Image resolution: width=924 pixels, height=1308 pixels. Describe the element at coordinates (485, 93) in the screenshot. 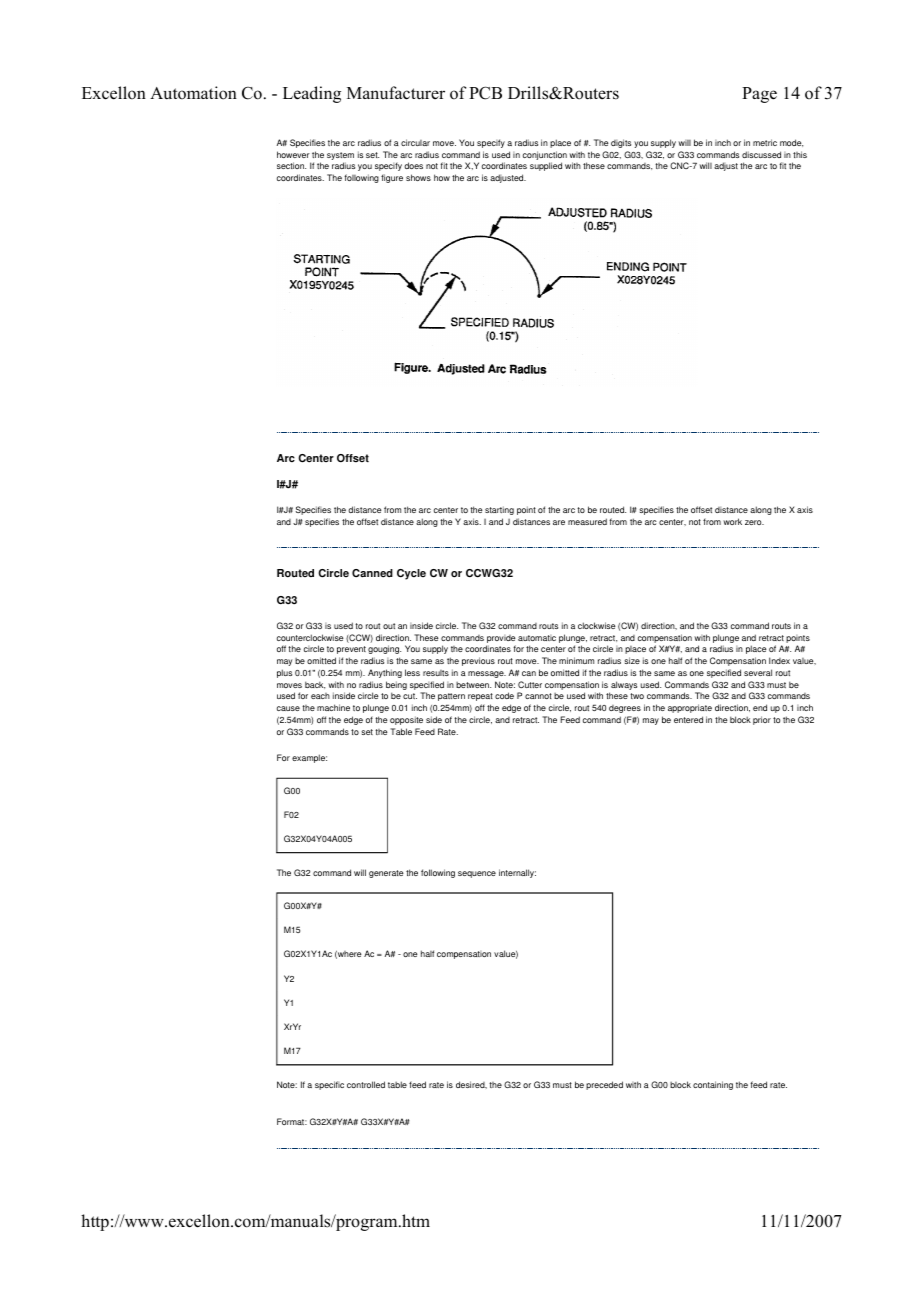

I see `PCB` at that location.
